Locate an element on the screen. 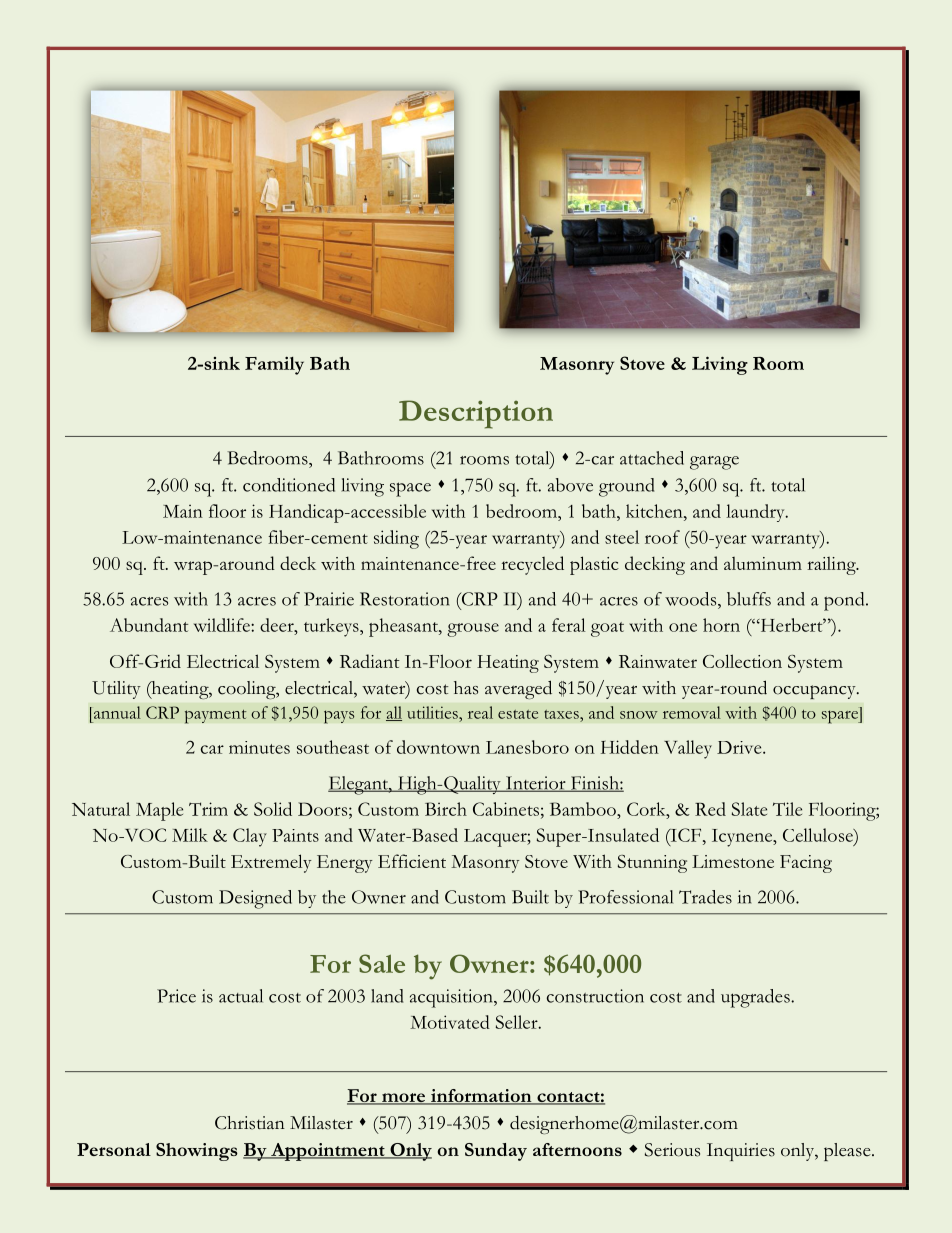 Image resolution: width=952 pixels, height=1233 pixels. garage is located at coordinates (714, 463).
